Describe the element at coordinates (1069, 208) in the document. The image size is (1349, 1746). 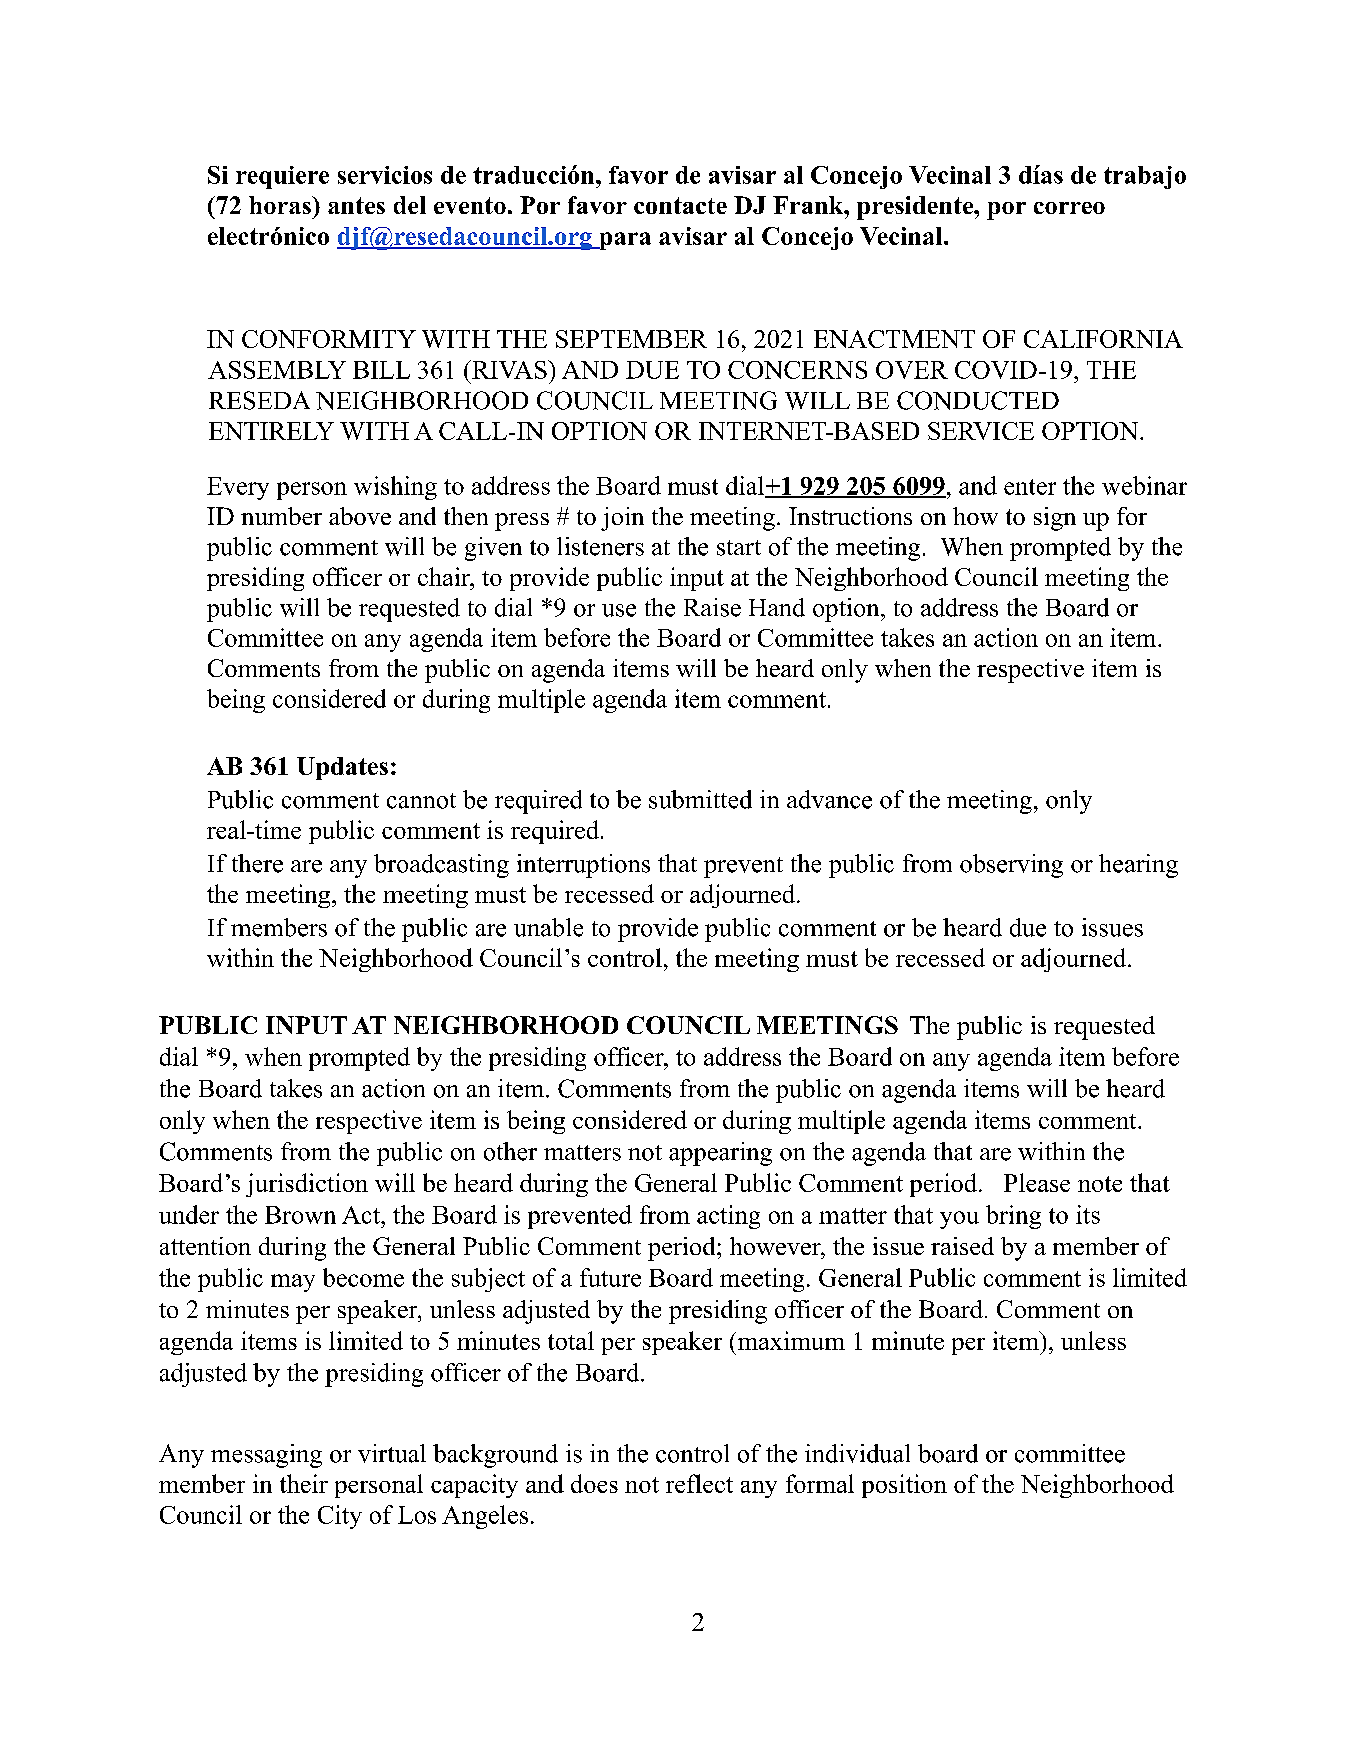
I see `correo` at that location.
